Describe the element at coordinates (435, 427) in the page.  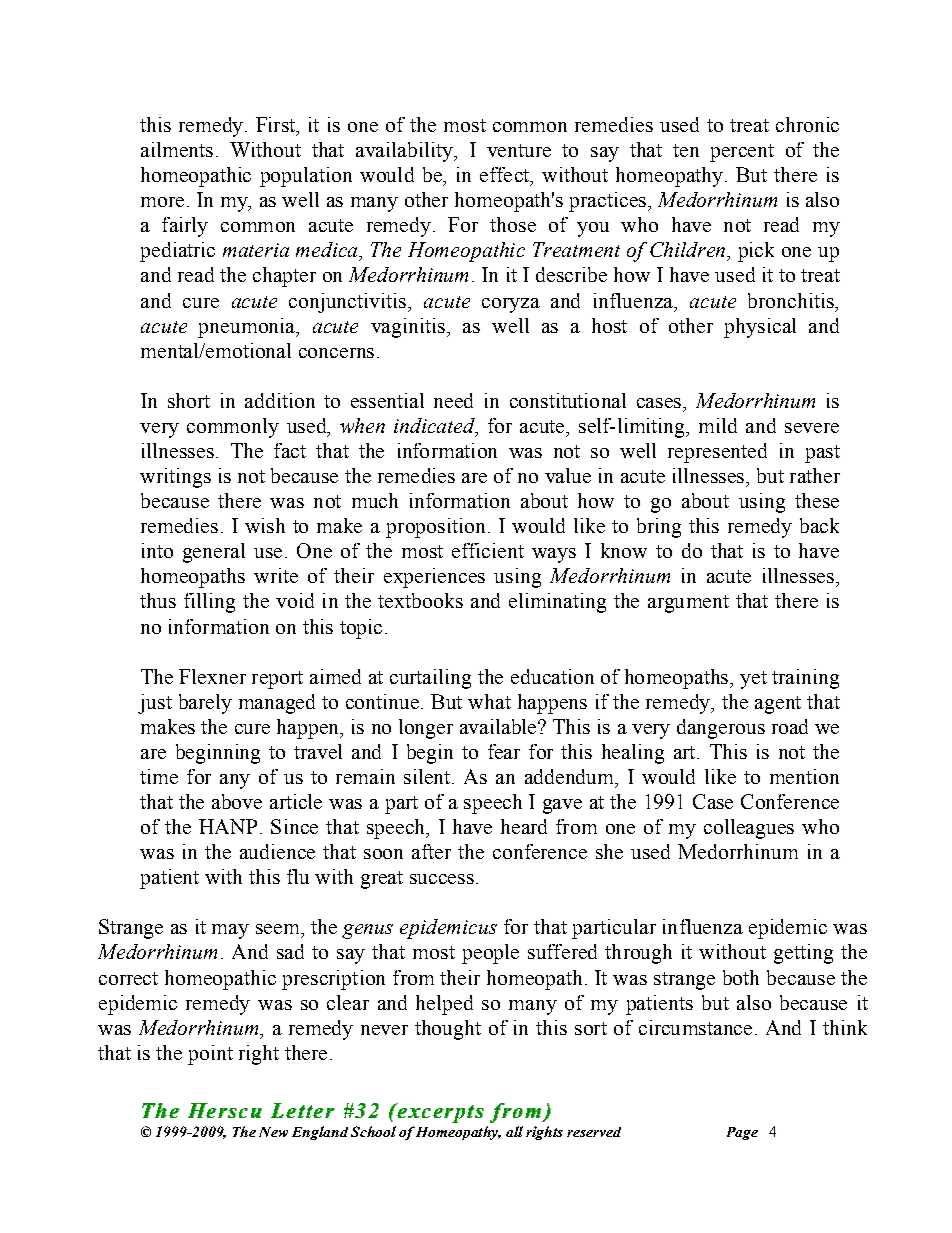
I see `indicated` at that location.
